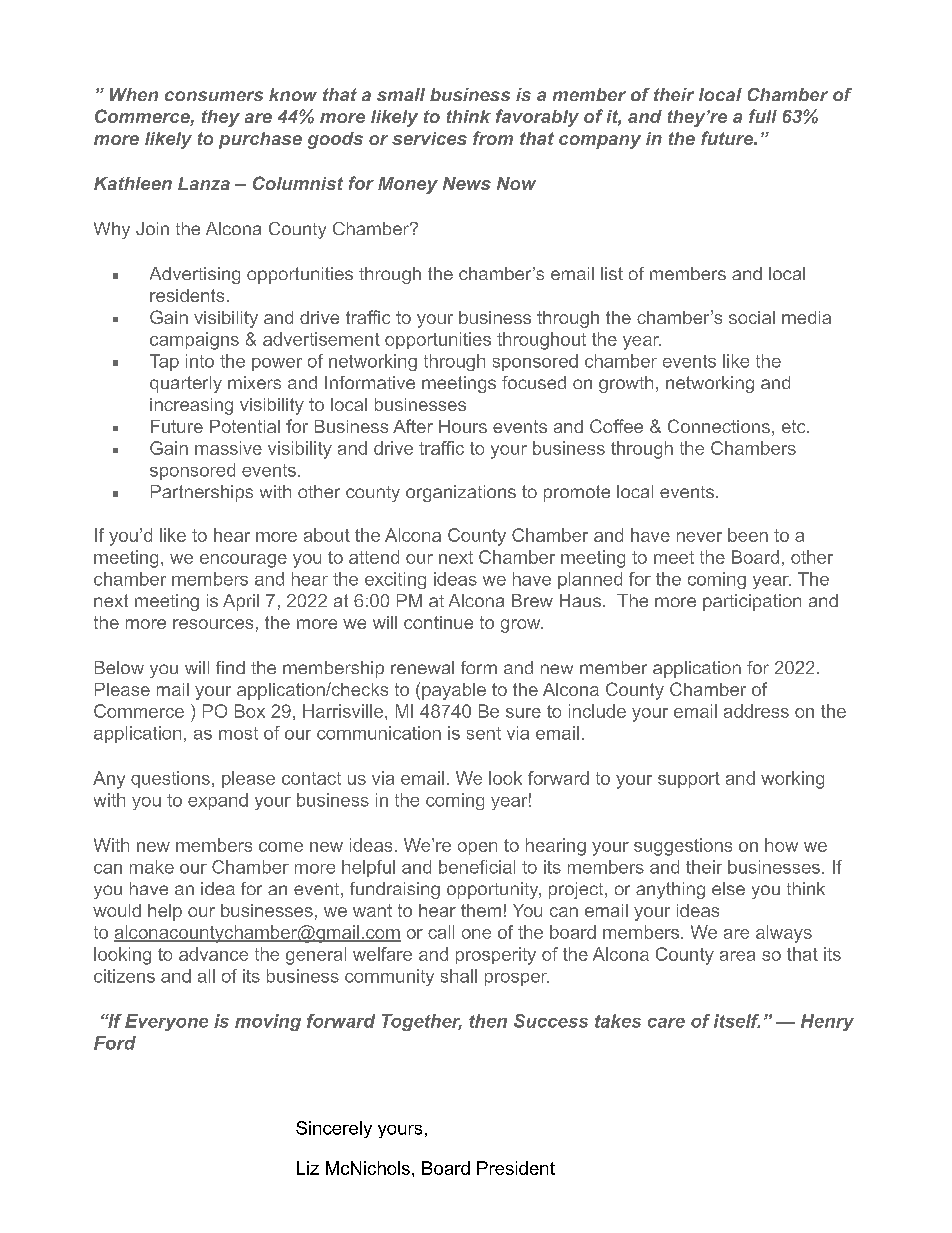 This page has width=952, height=1233. I want to click on consumers, so click(214, 96).
